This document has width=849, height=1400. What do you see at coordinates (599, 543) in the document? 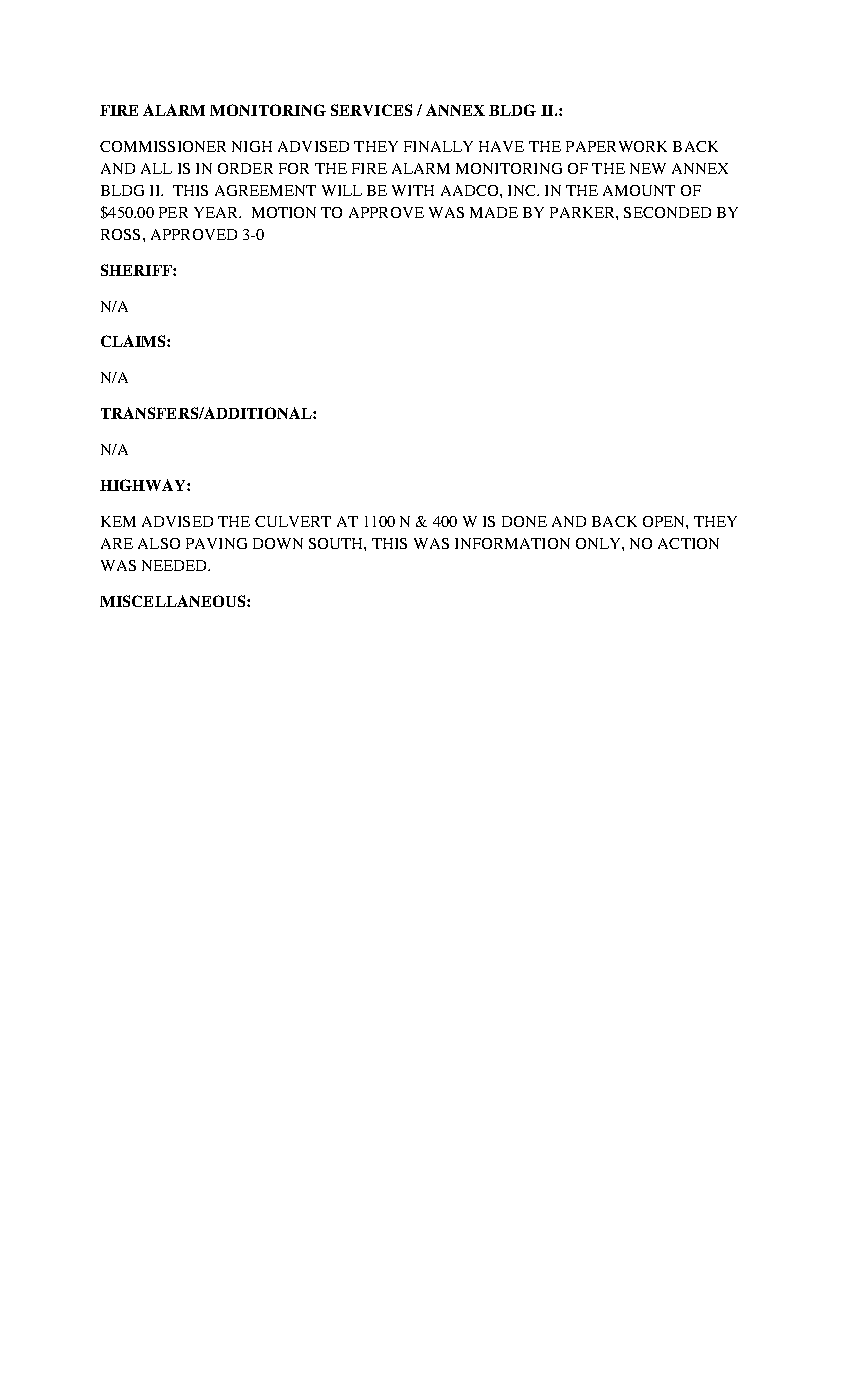
I see `ONLY` at bounding box center [599, 543].
